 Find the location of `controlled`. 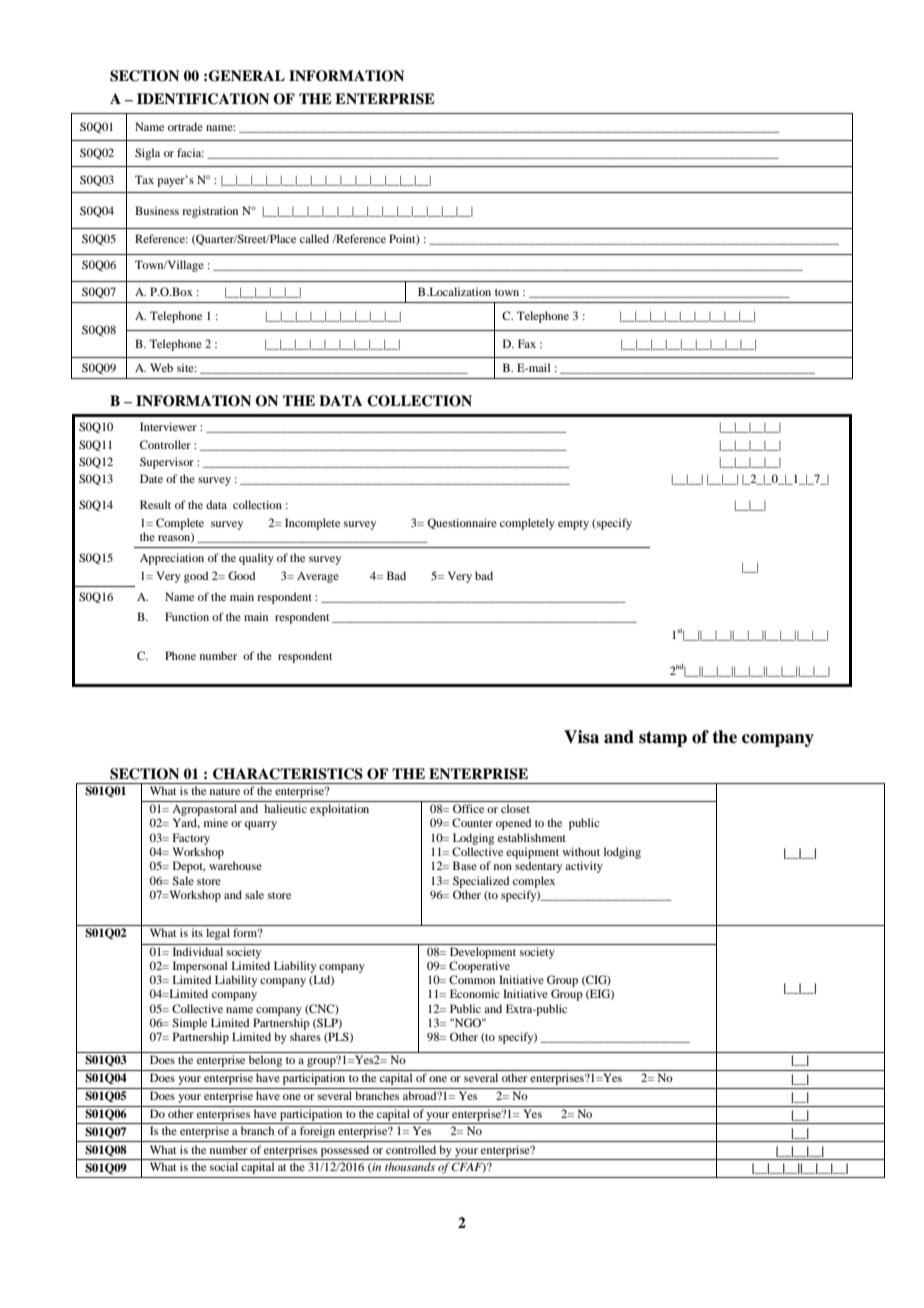

controlled is located at coordinates (411, 1149).
